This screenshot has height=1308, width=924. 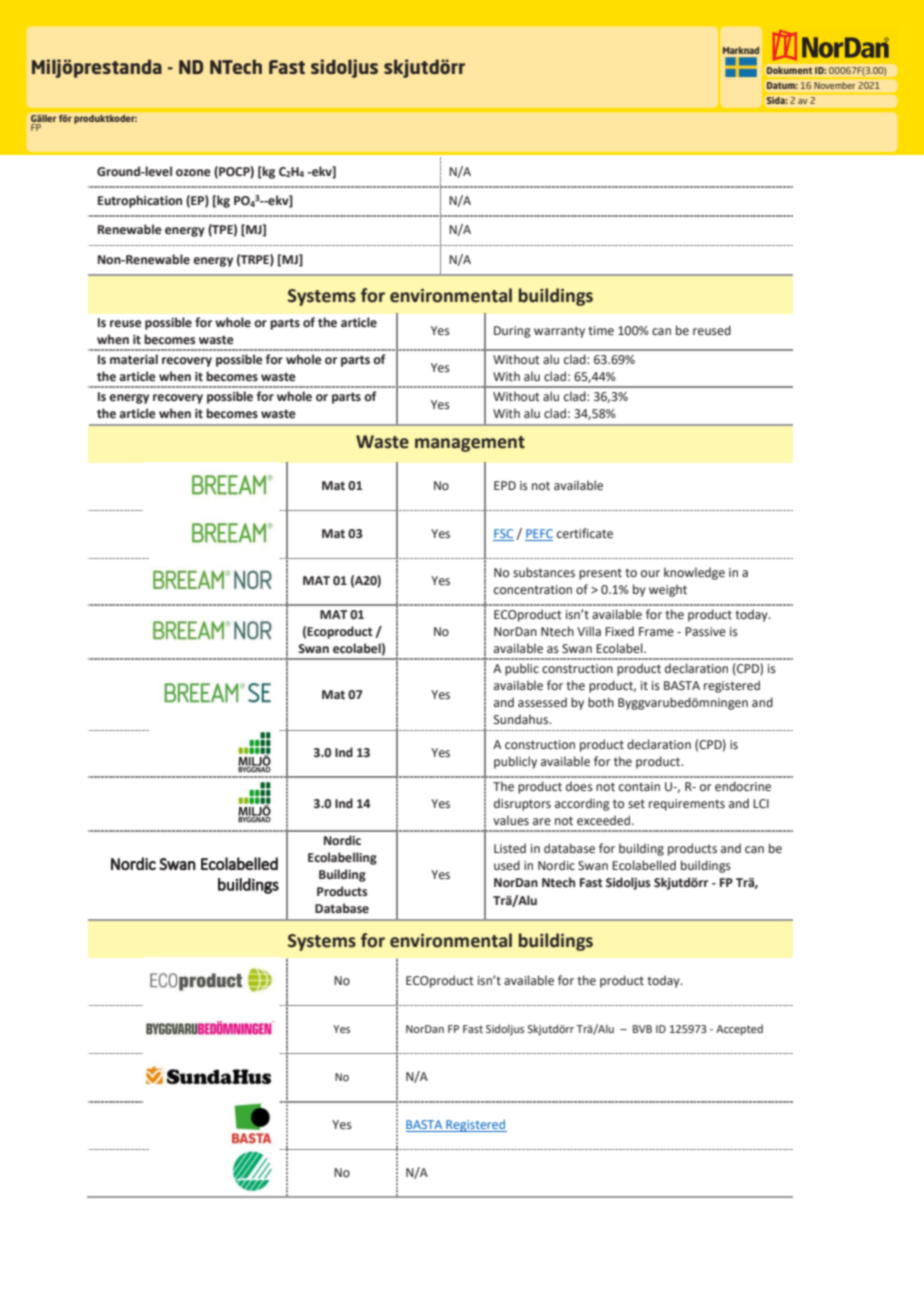 What do you see at coordinates (601, 330) in the screenshot?
I see `time` at bounding box center [601, 330].
